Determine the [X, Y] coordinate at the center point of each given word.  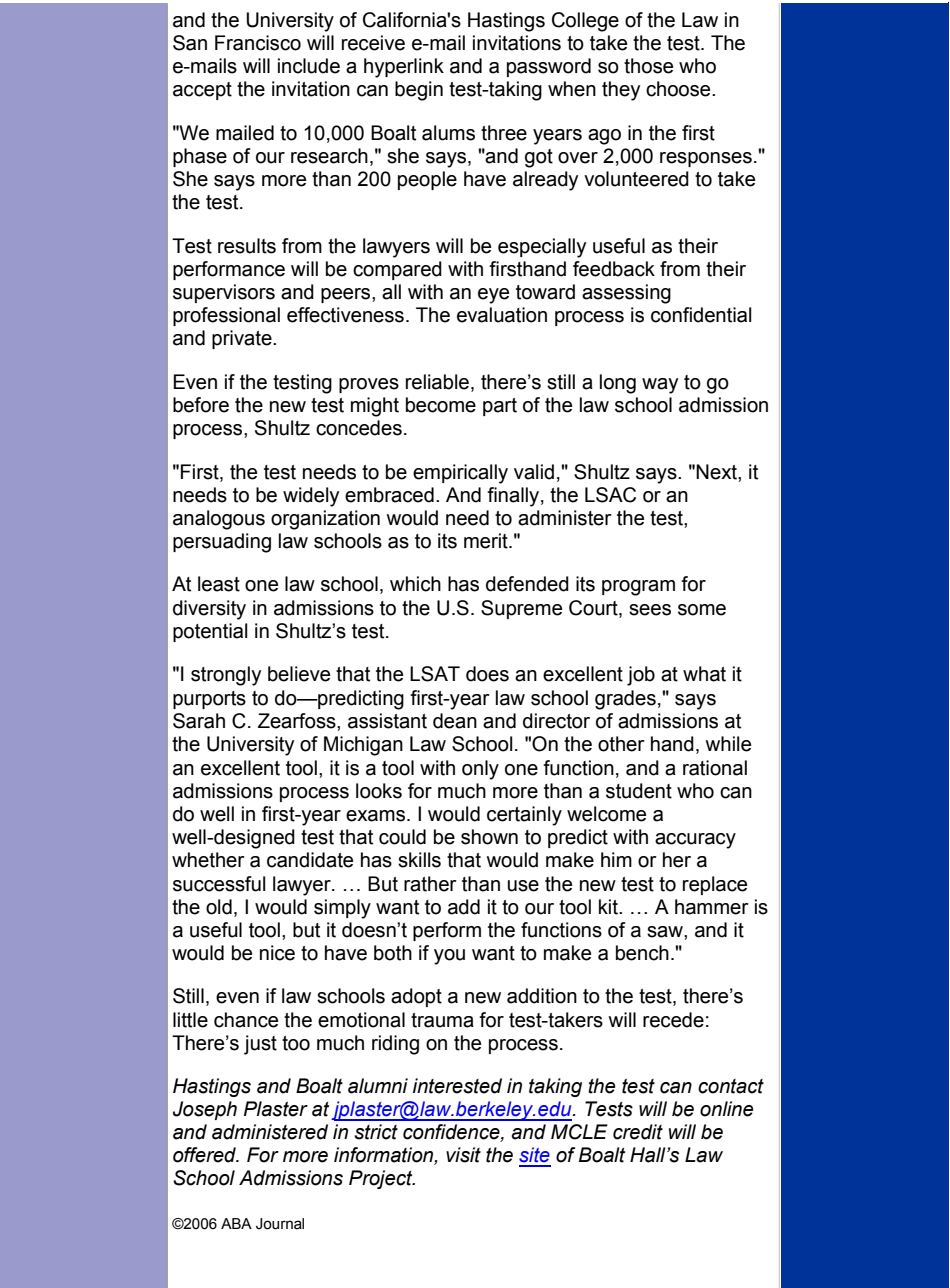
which [415, 584]
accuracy [695, 841]
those [648, 66]
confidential [701, 315]
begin [419, 91]
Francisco [258, 43]
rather [430, 884]
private [243, 339]
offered [206, 1155]
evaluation [502, 315]
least [219, 584]
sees [650, 610]
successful [219, 884]
